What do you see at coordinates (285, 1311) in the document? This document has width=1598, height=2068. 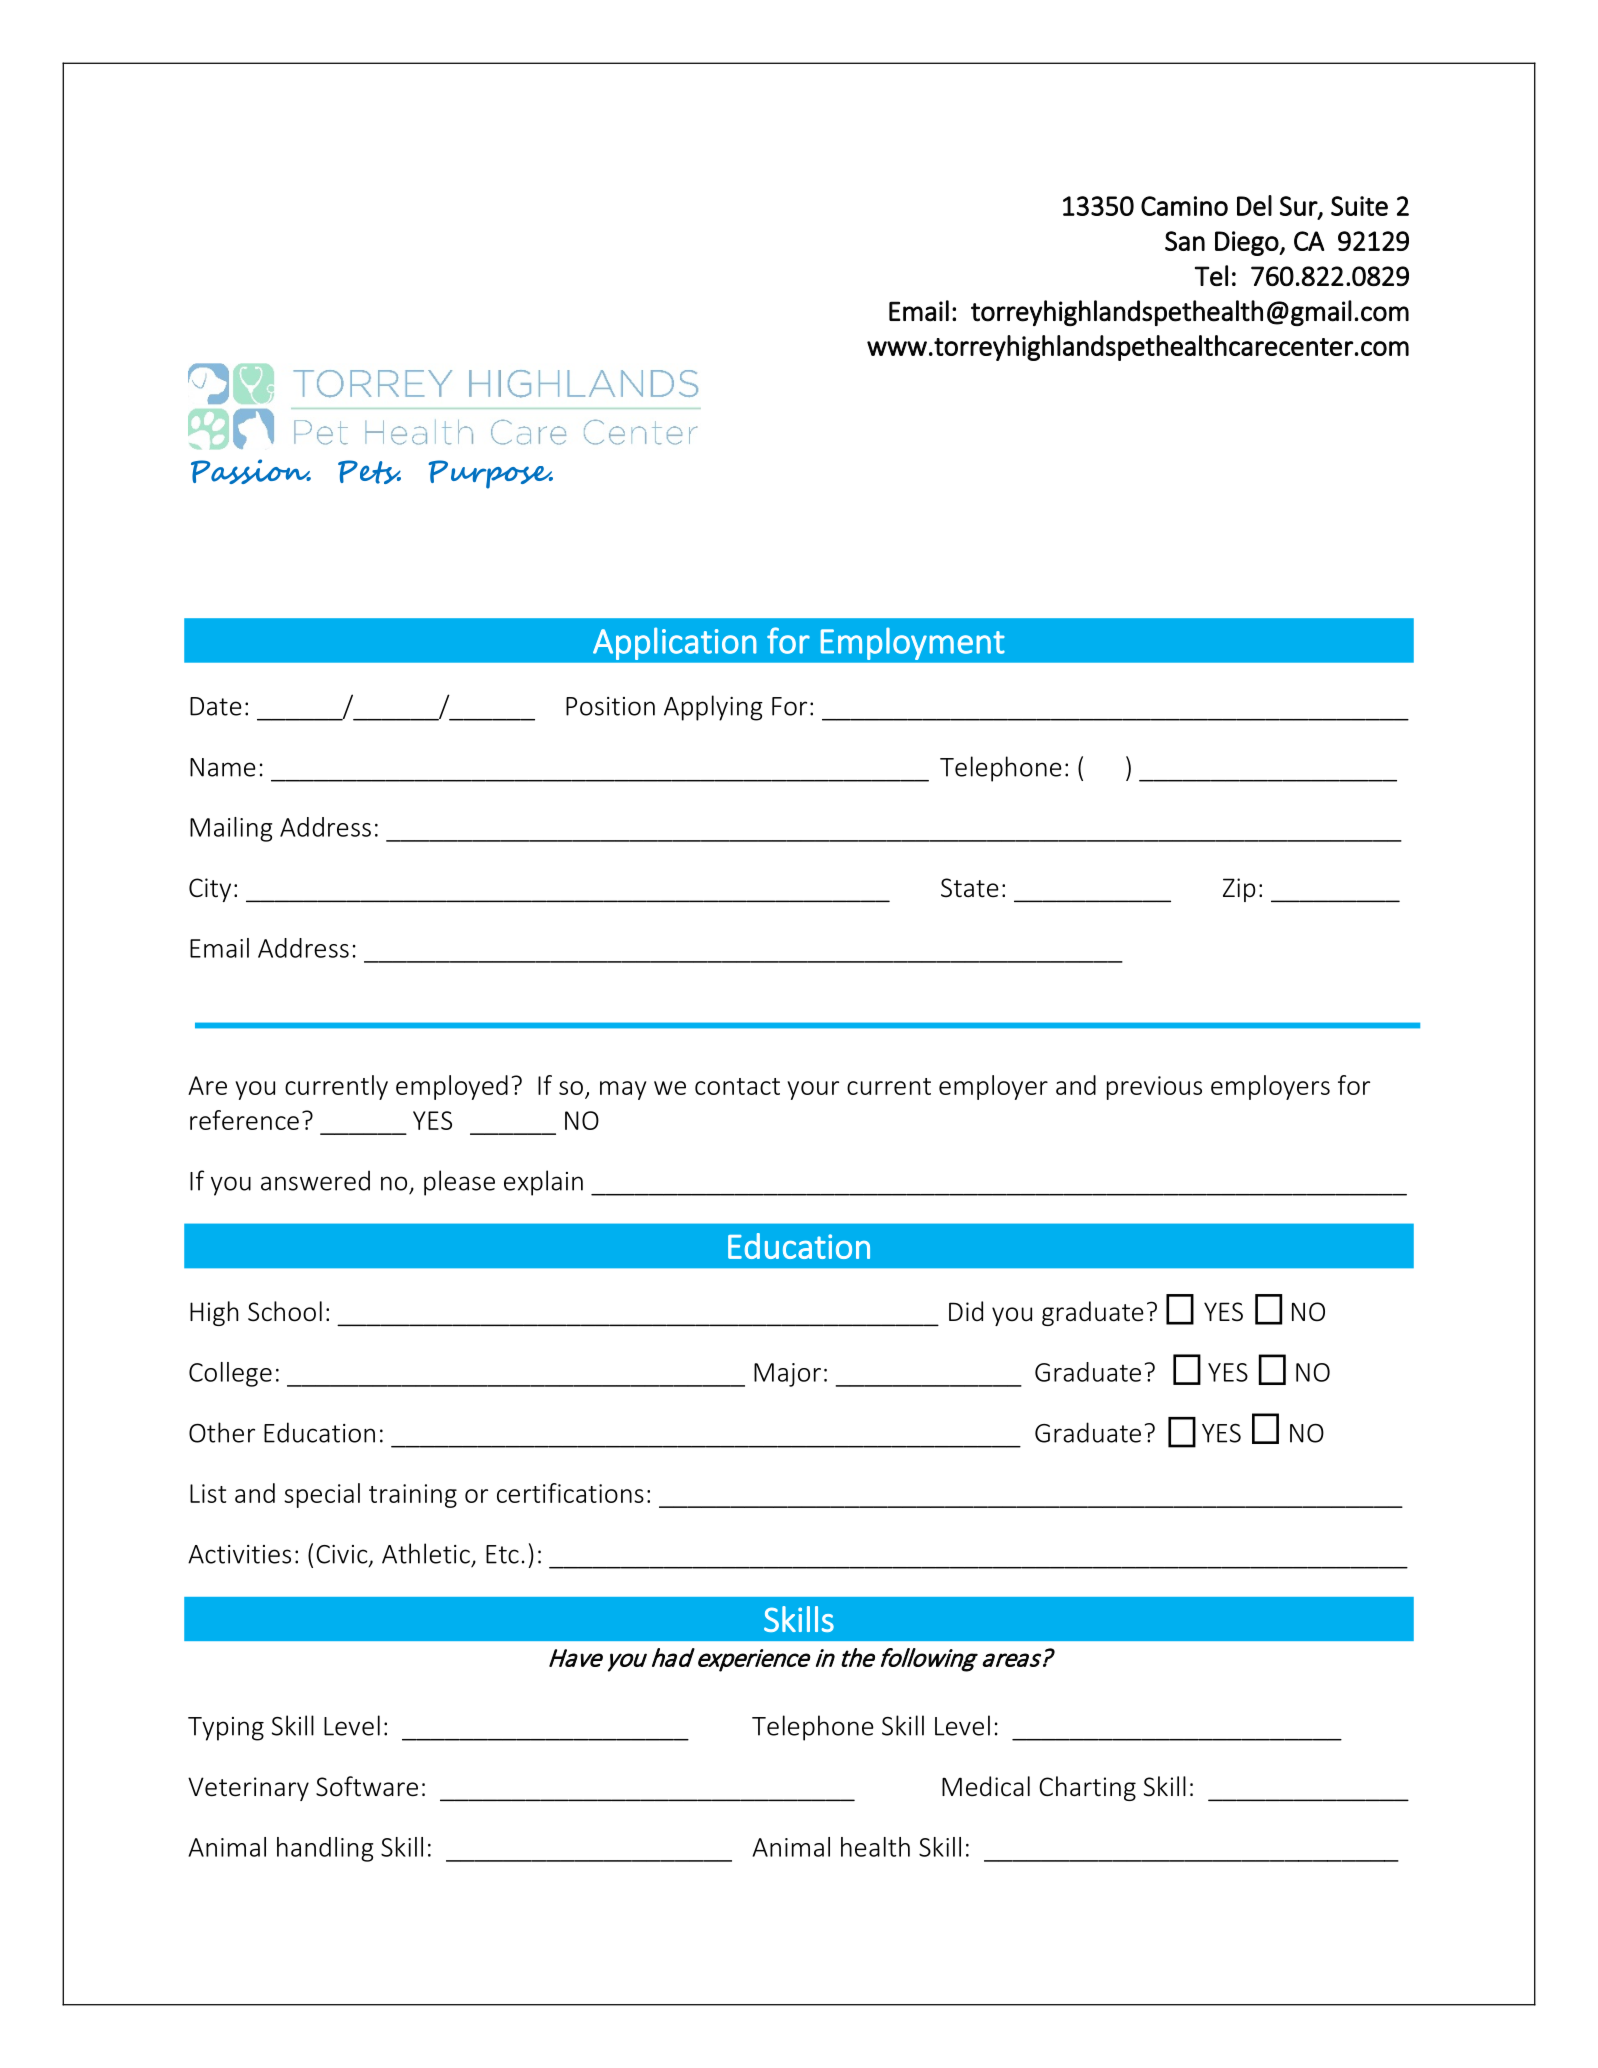 I see `School` at bounding box center [285, 1311].
